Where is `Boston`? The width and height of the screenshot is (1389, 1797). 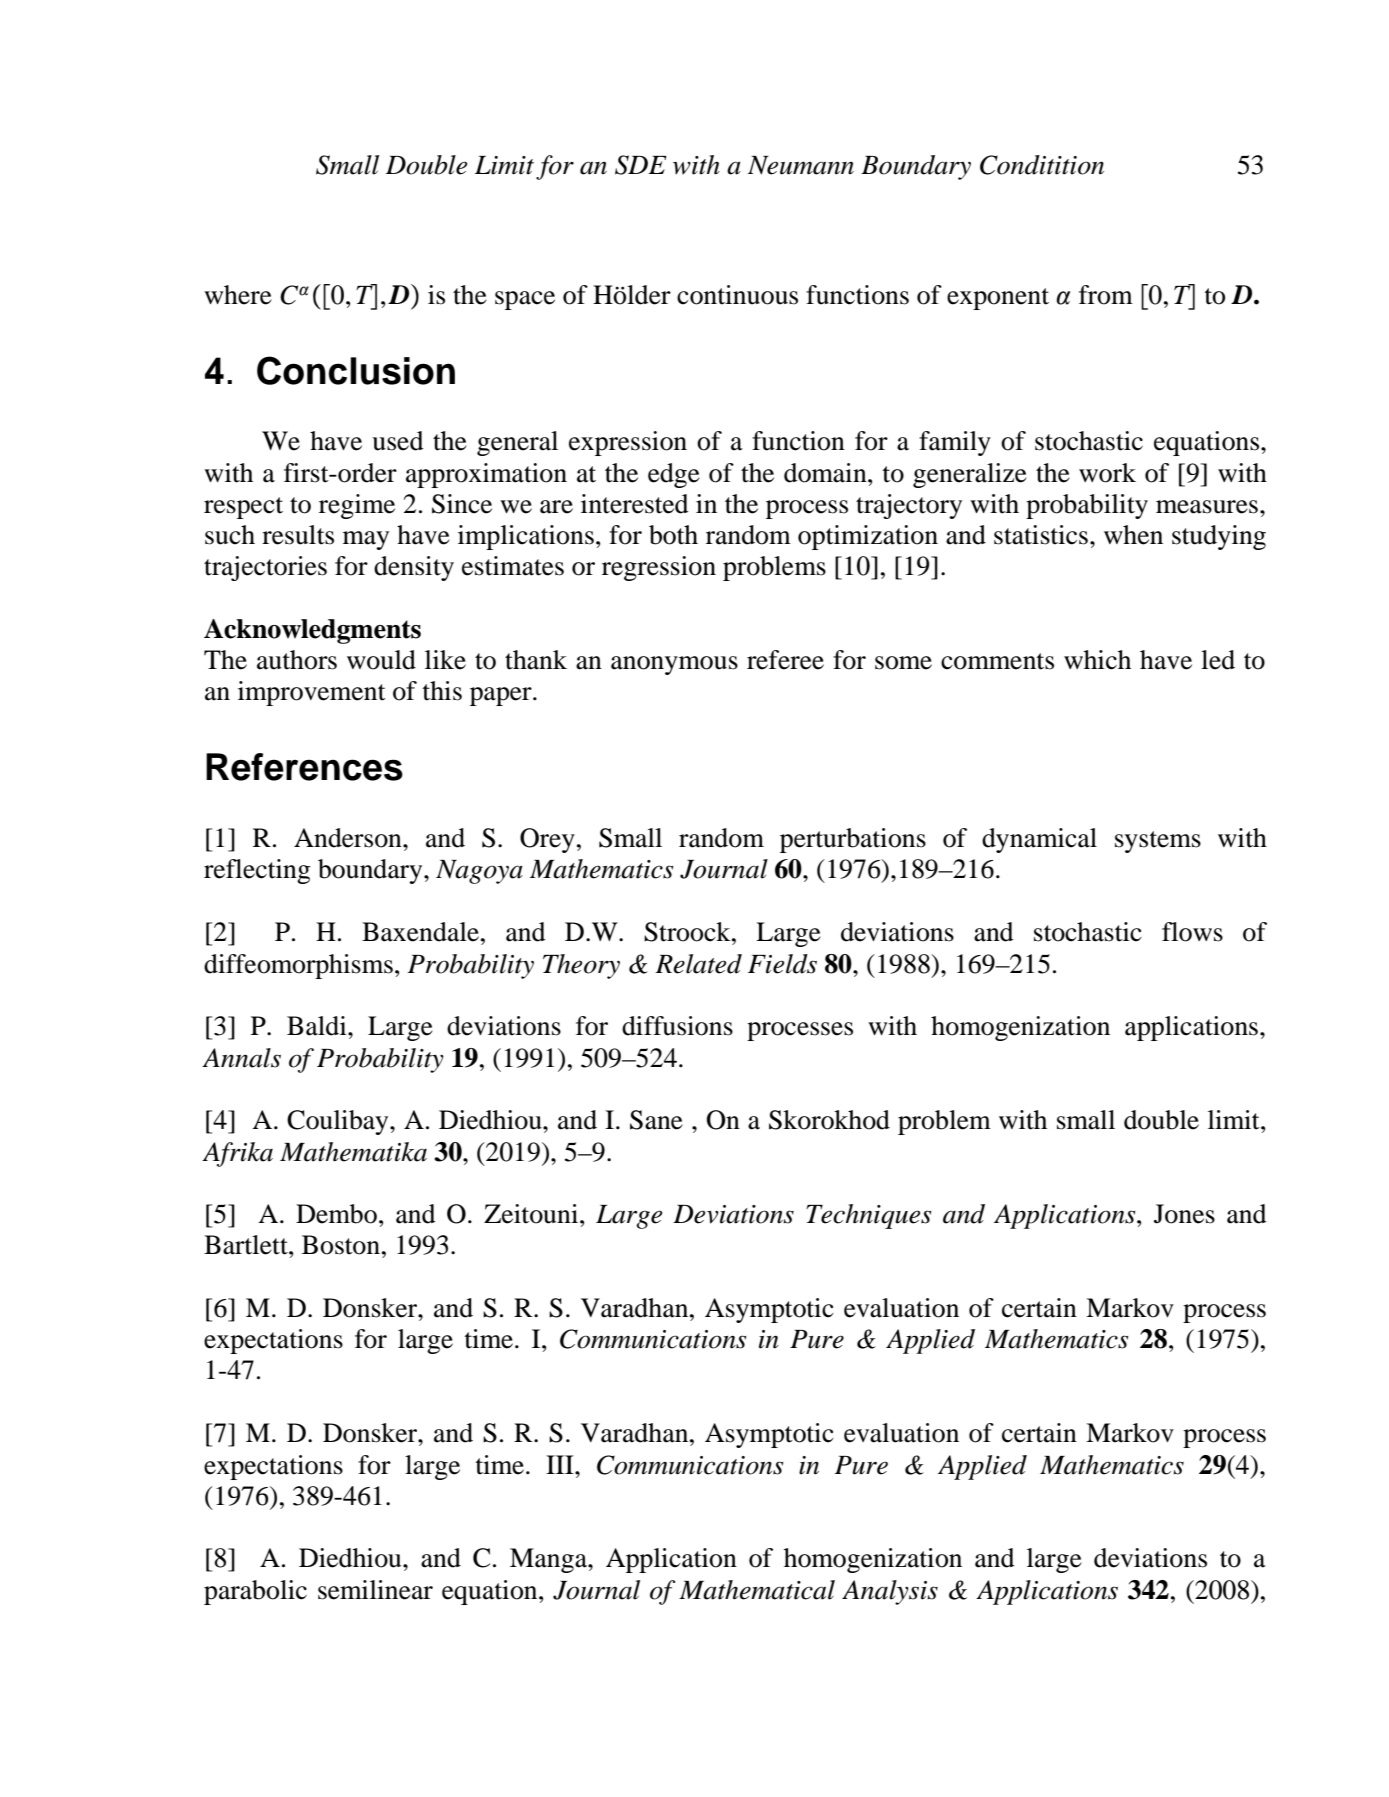 Boston is located at coordinates (341, 1245).
